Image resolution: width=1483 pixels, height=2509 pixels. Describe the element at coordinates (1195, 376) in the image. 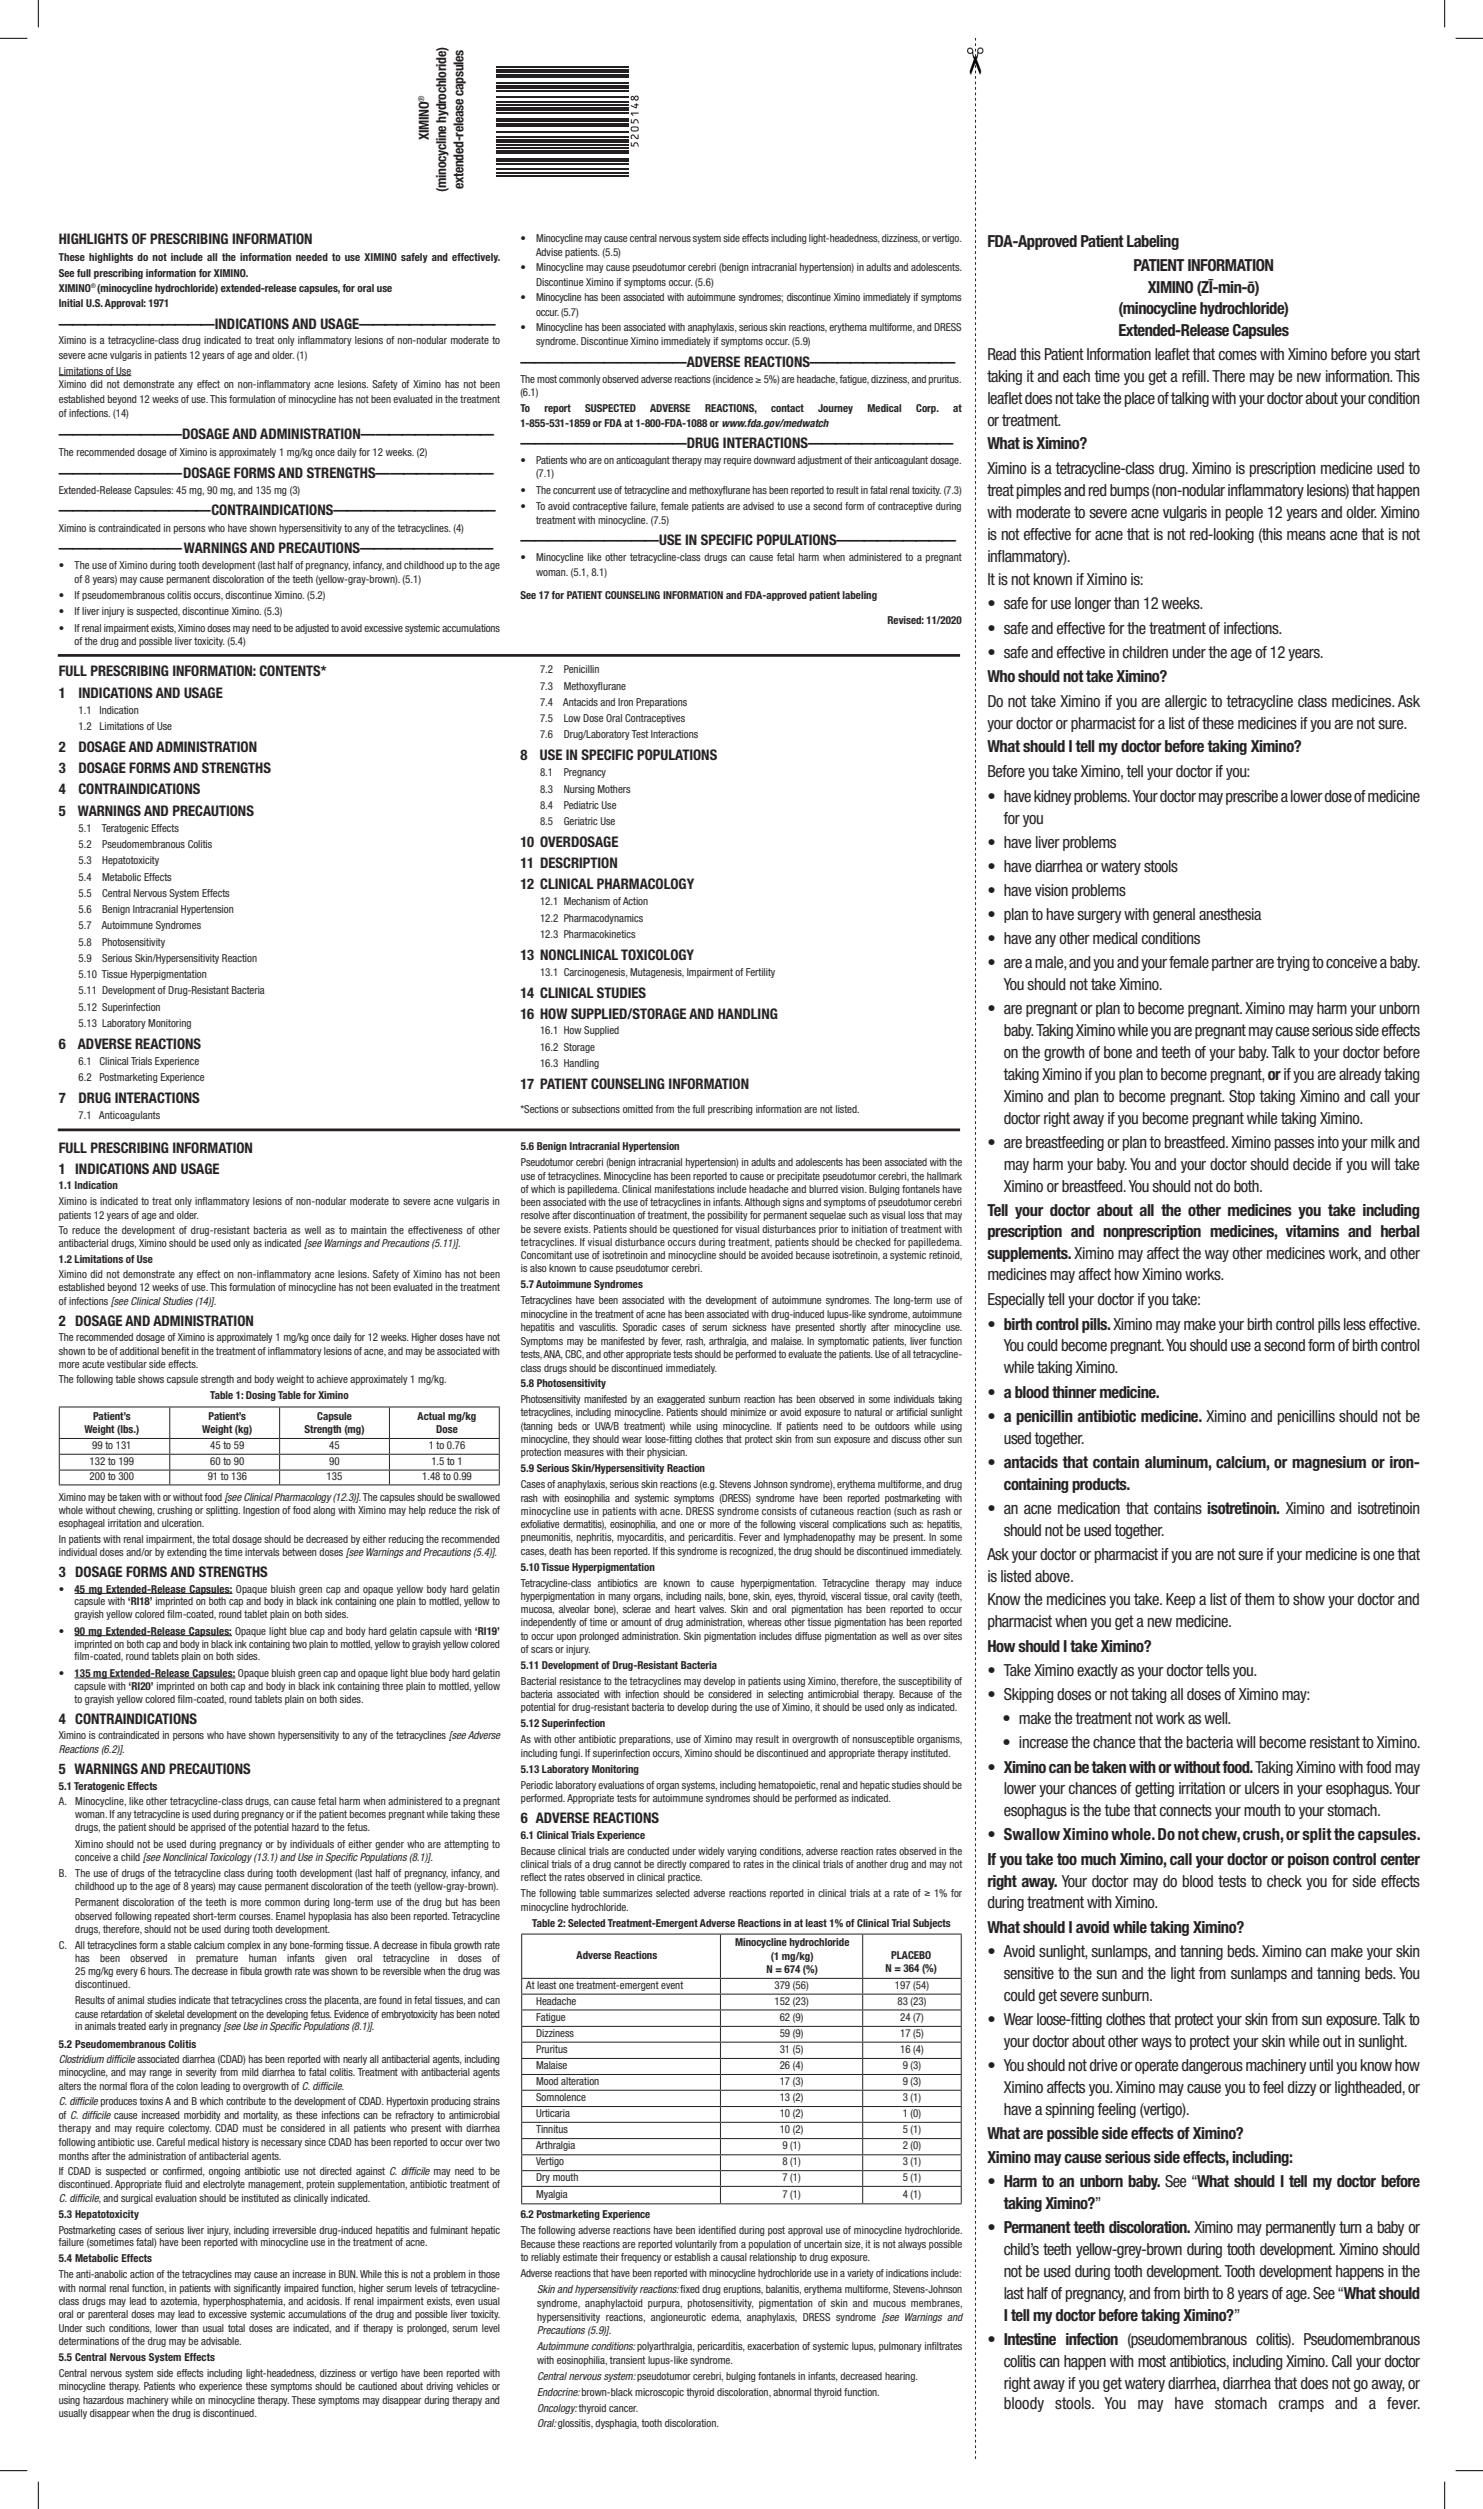

I see `refill` at that location.
